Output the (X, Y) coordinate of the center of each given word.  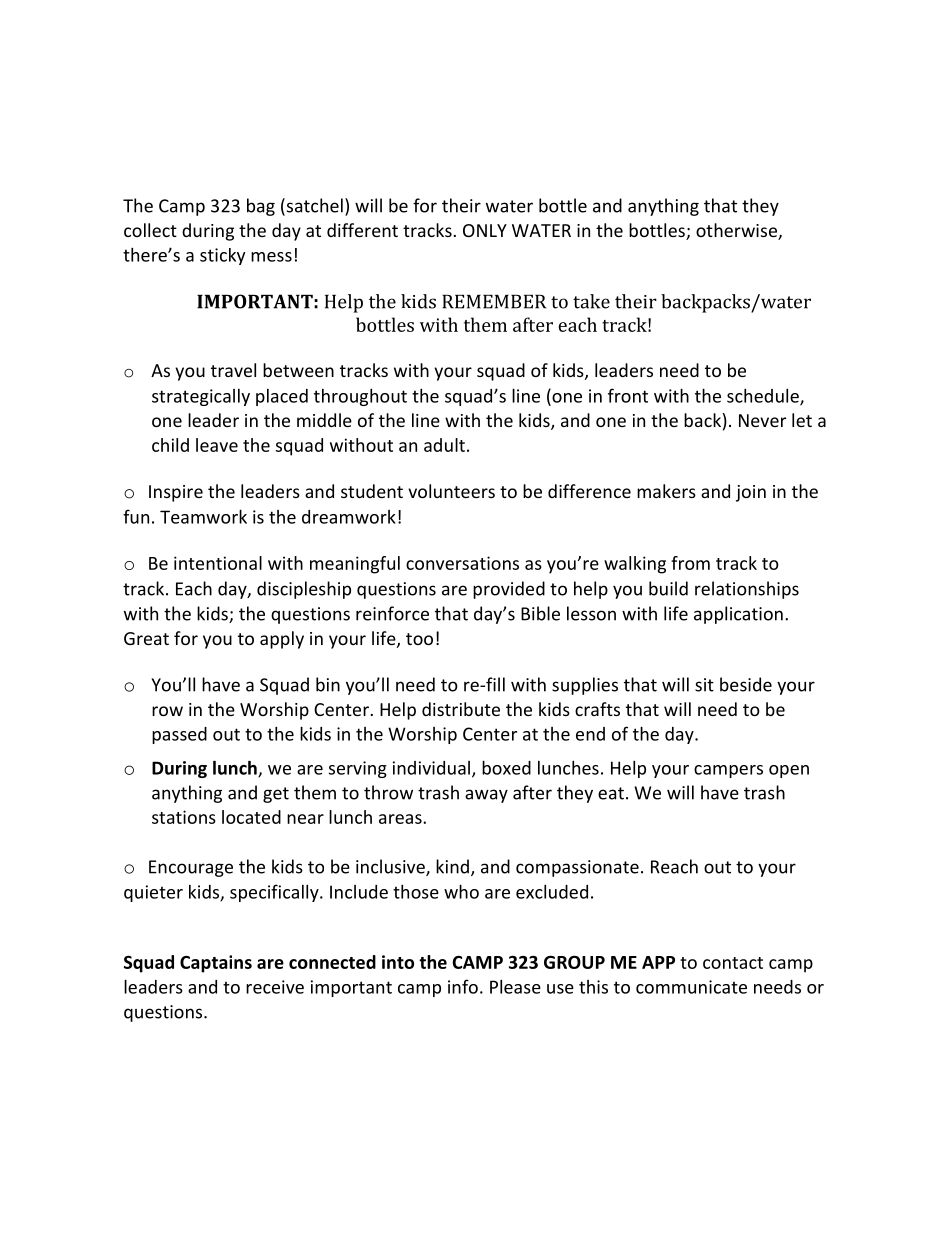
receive (275, 987)
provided (509, 590)
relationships (747, 590)
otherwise (737, 231)
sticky (222, 256)
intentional (218, 563)
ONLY (485, 230)
